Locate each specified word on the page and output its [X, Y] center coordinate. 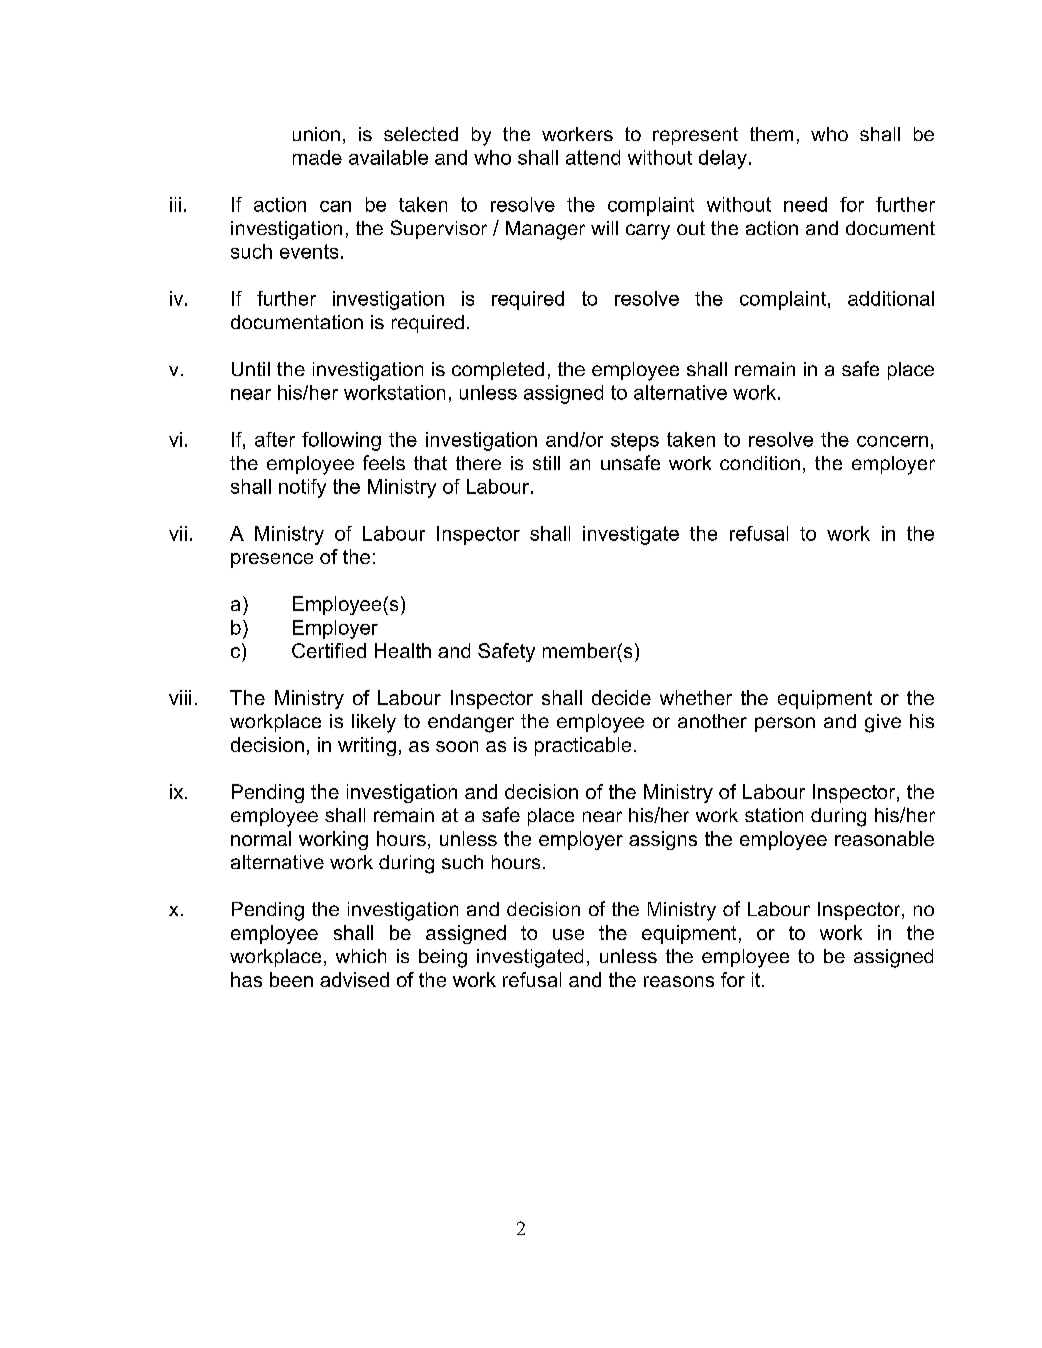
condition [760, 463]
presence [272, 560]
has [246, 979]
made [317, 157]
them [771, 134]
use [568, 934]
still [546, 463]
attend [593, 157]
